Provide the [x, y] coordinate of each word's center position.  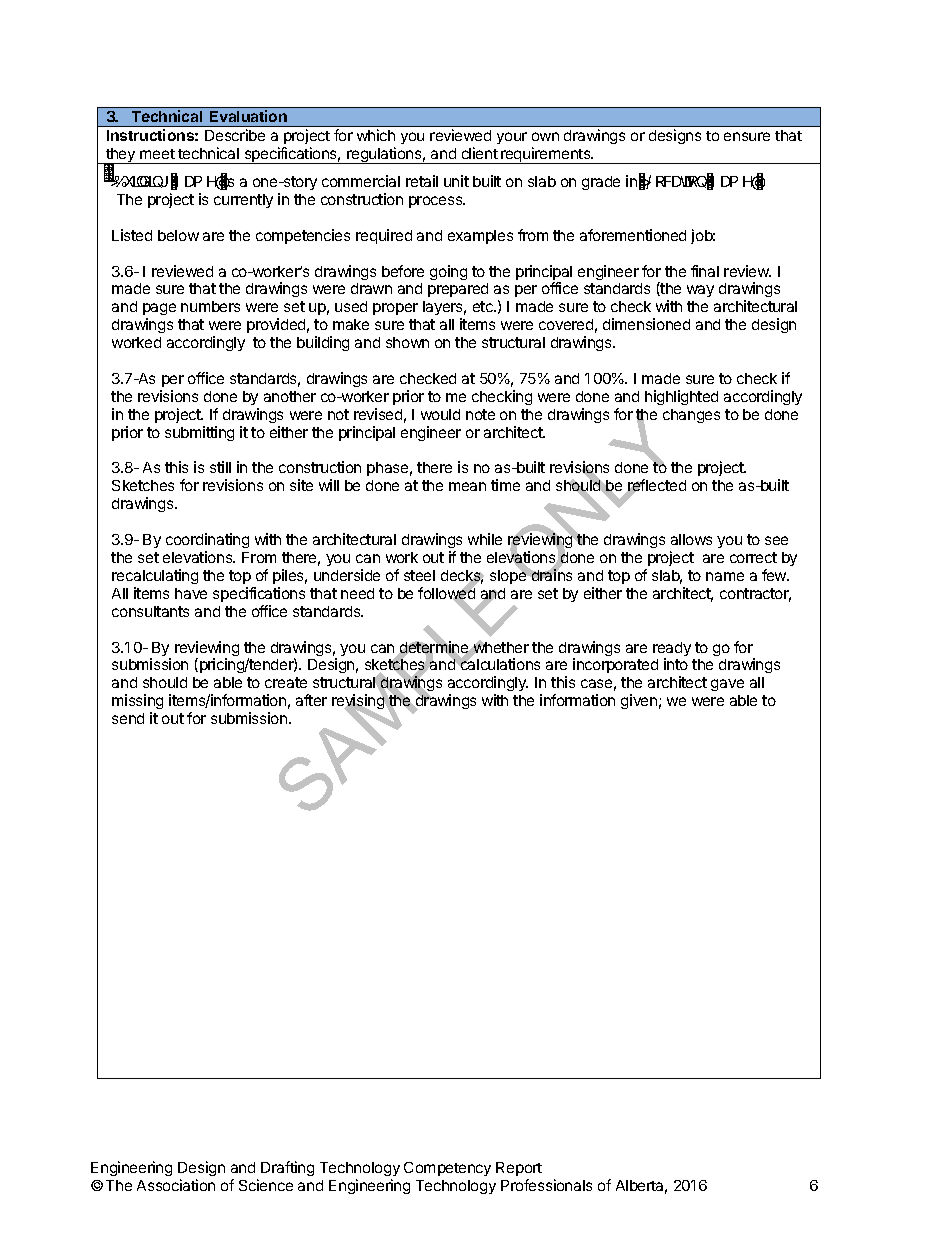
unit [456, 181]
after [311, 700]
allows [691, 539]
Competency [447, 1169]
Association [176, 1185]
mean [467, 486]
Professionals [546, 1185]
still [220, 467]
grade [601, 183]
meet [157, 154]
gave [727, 685]
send [128, 718]
